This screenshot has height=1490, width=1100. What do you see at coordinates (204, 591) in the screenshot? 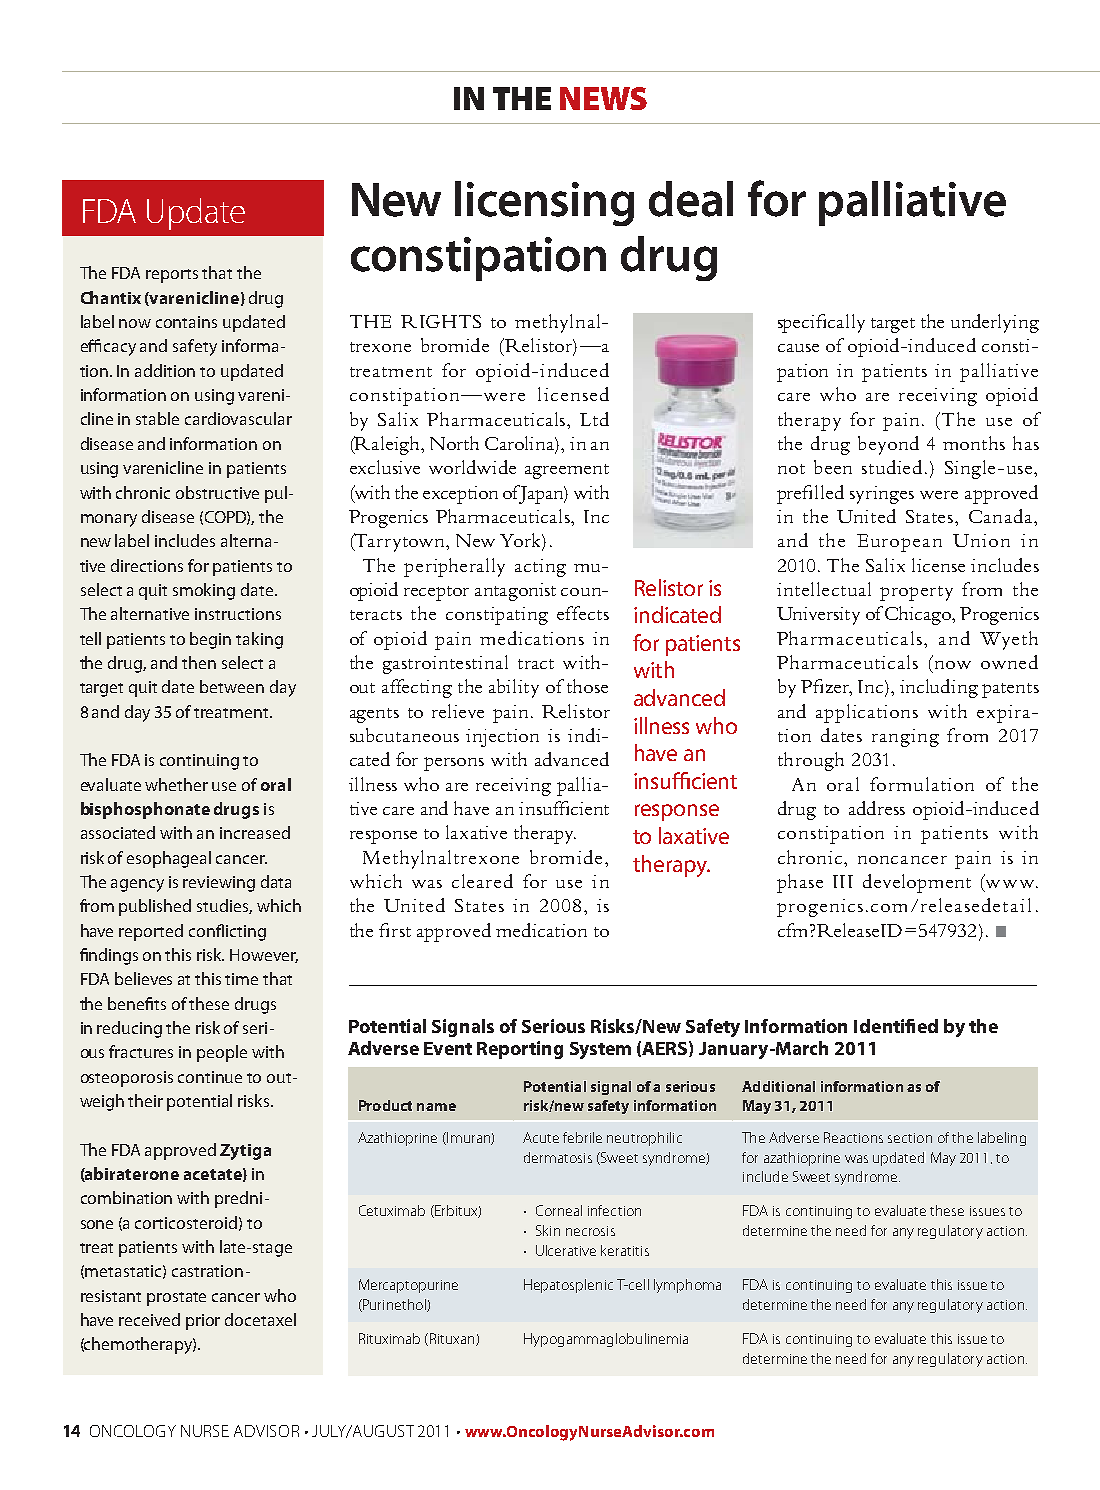
I see `smoking` at bounding box center [204, 591].
